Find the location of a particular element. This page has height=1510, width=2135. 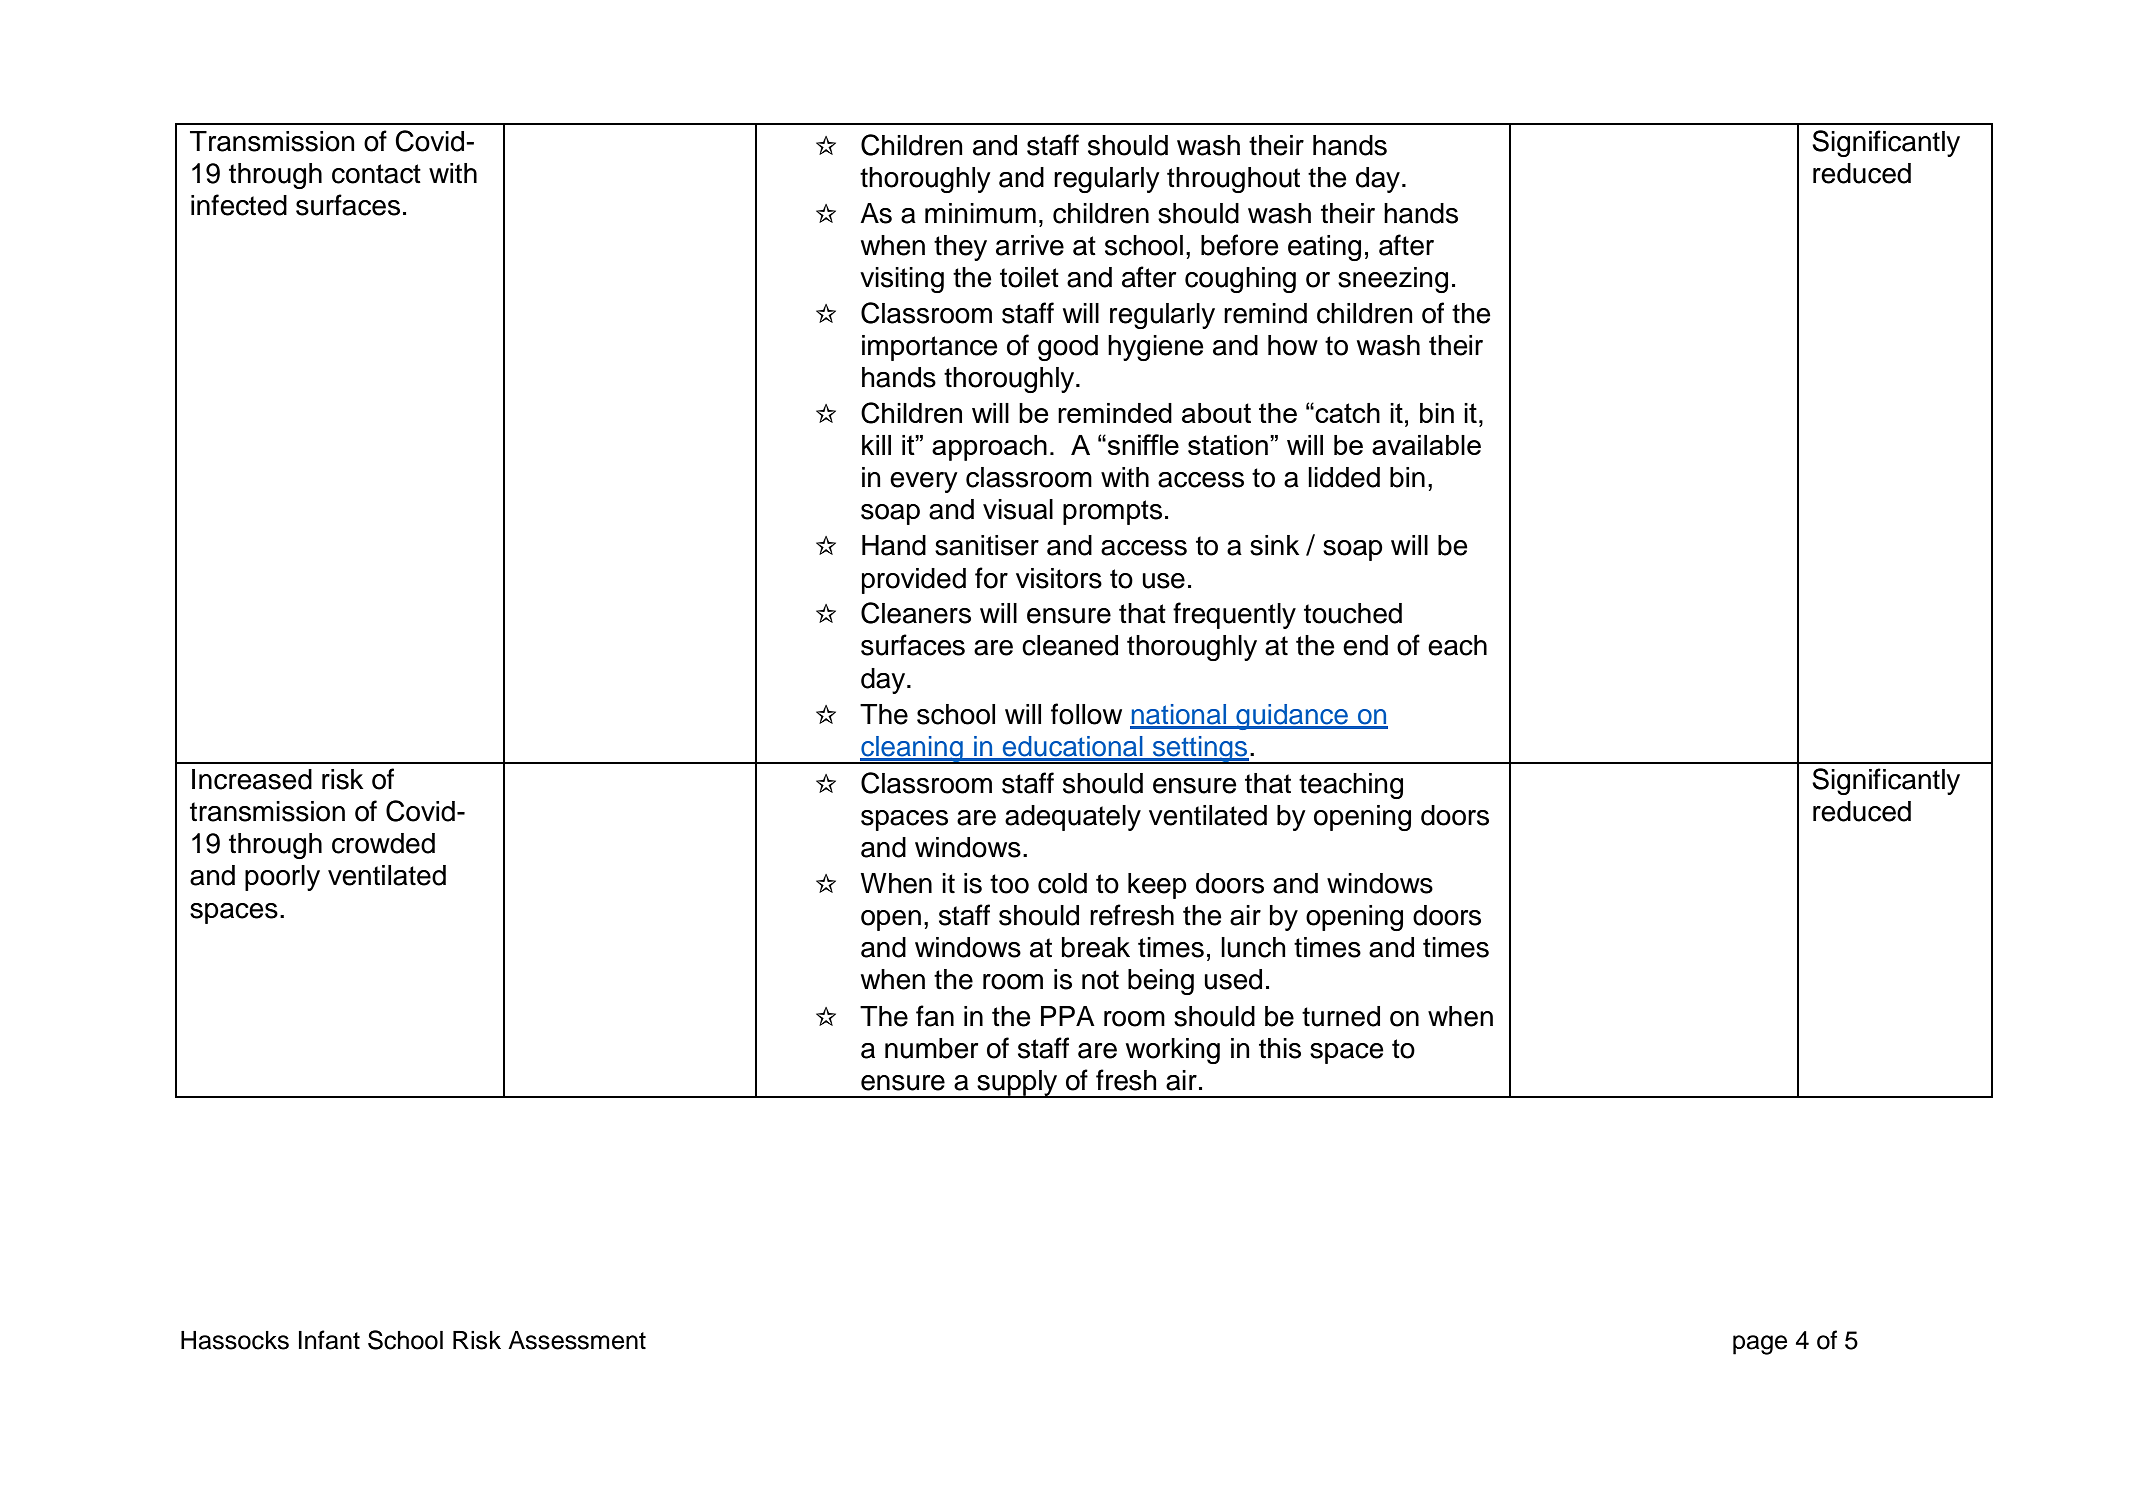

minimum is located at coordinates (980, 213).
